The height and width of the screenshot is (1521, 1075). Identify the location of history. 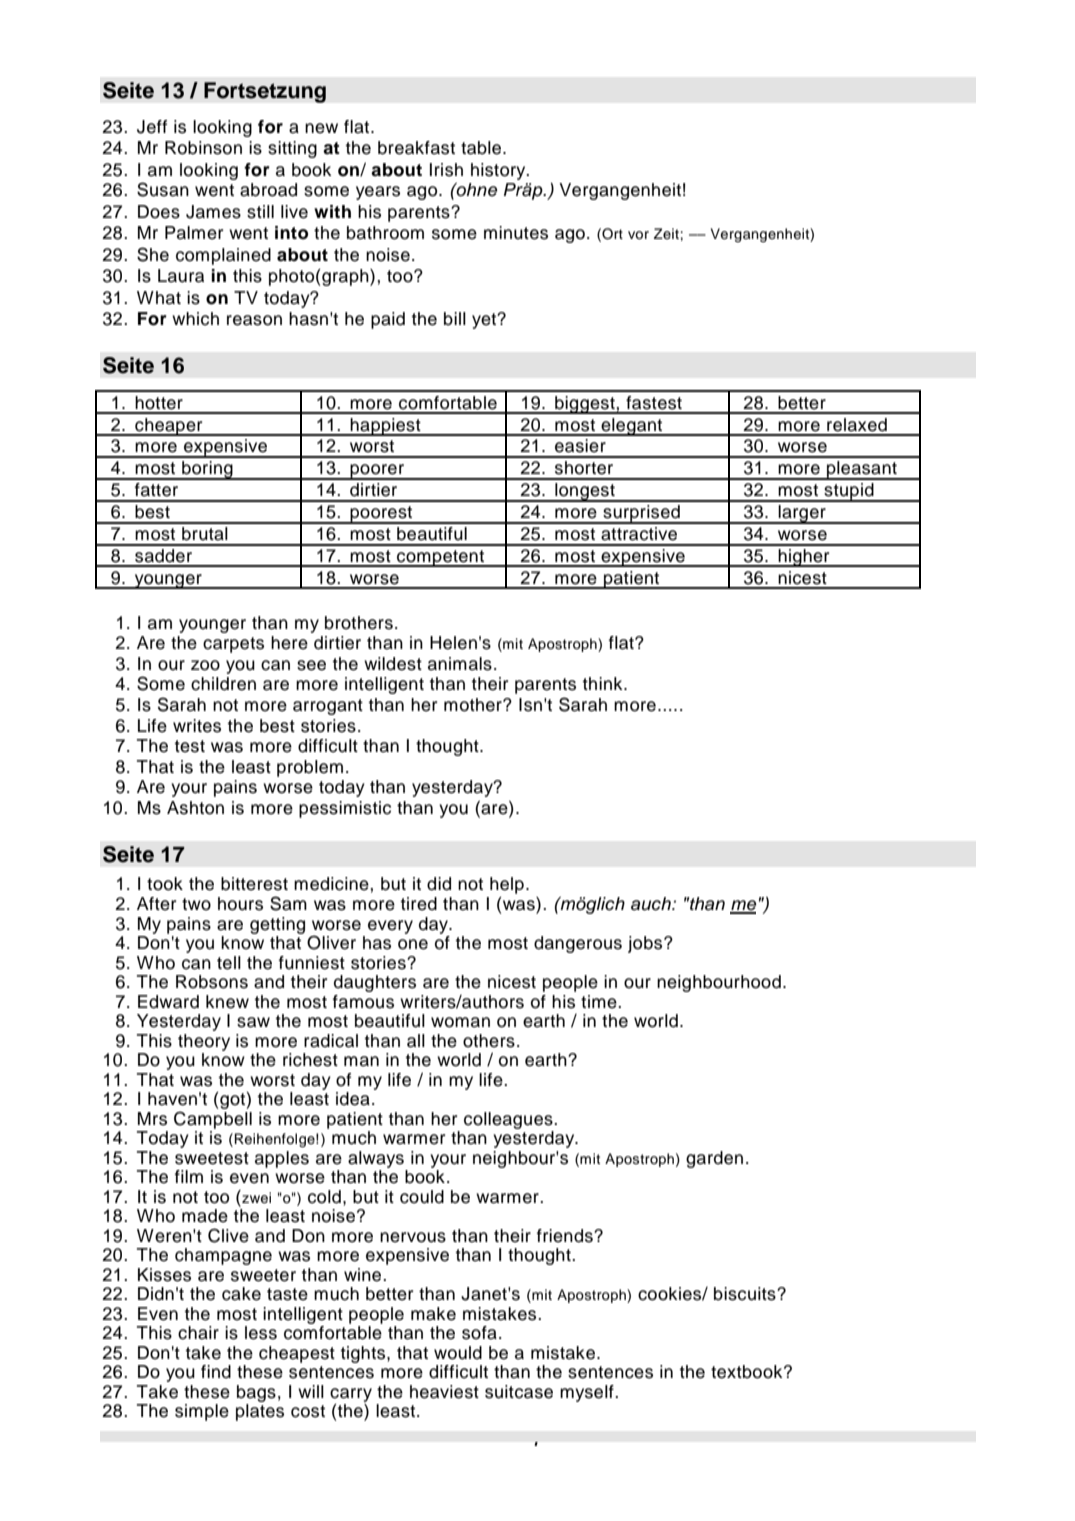
(499, 171).
